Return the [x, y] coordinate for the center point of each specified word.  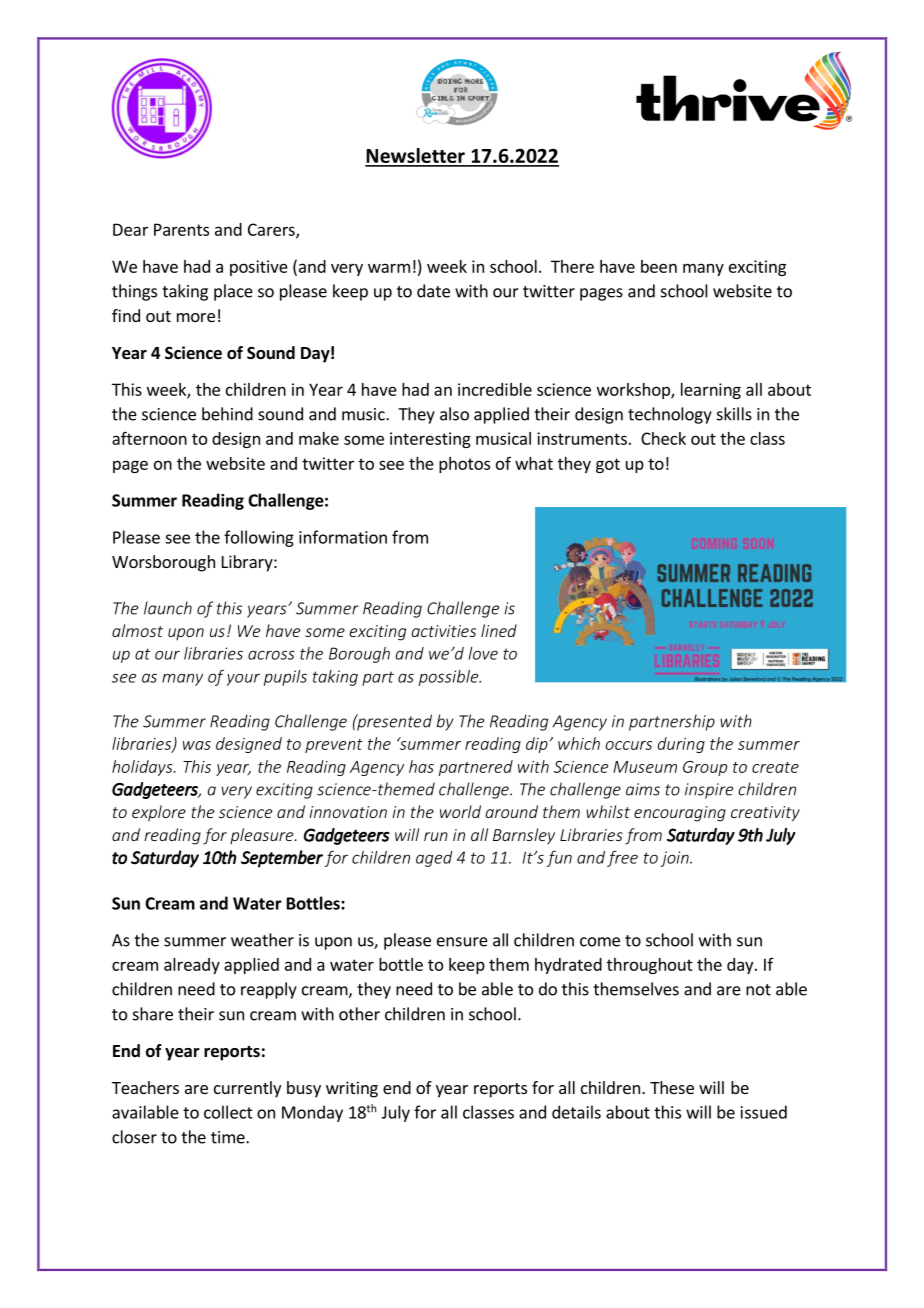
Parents [181, 229]
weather [262, 940]
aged [434, 859]
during [681, 745]
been [659, 266]
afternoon [149, 438]
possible [450, 678]
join [675, 859]
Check [663, 438]
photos [464, 465]
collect [228, 1112]
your [243, 680]
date [433, 291]
